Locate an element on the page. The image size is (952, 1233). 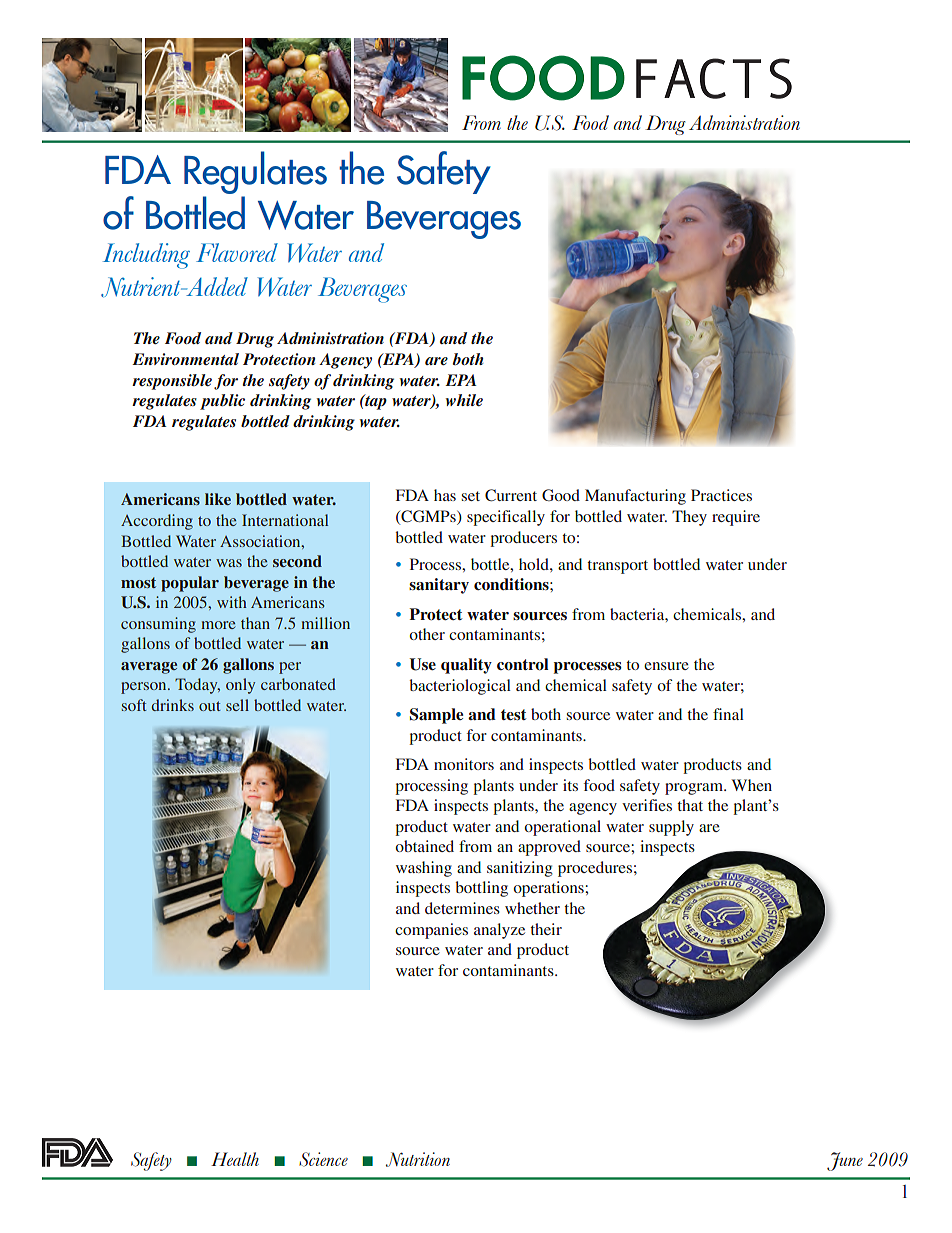
require is located at coordinates (736, 518).
